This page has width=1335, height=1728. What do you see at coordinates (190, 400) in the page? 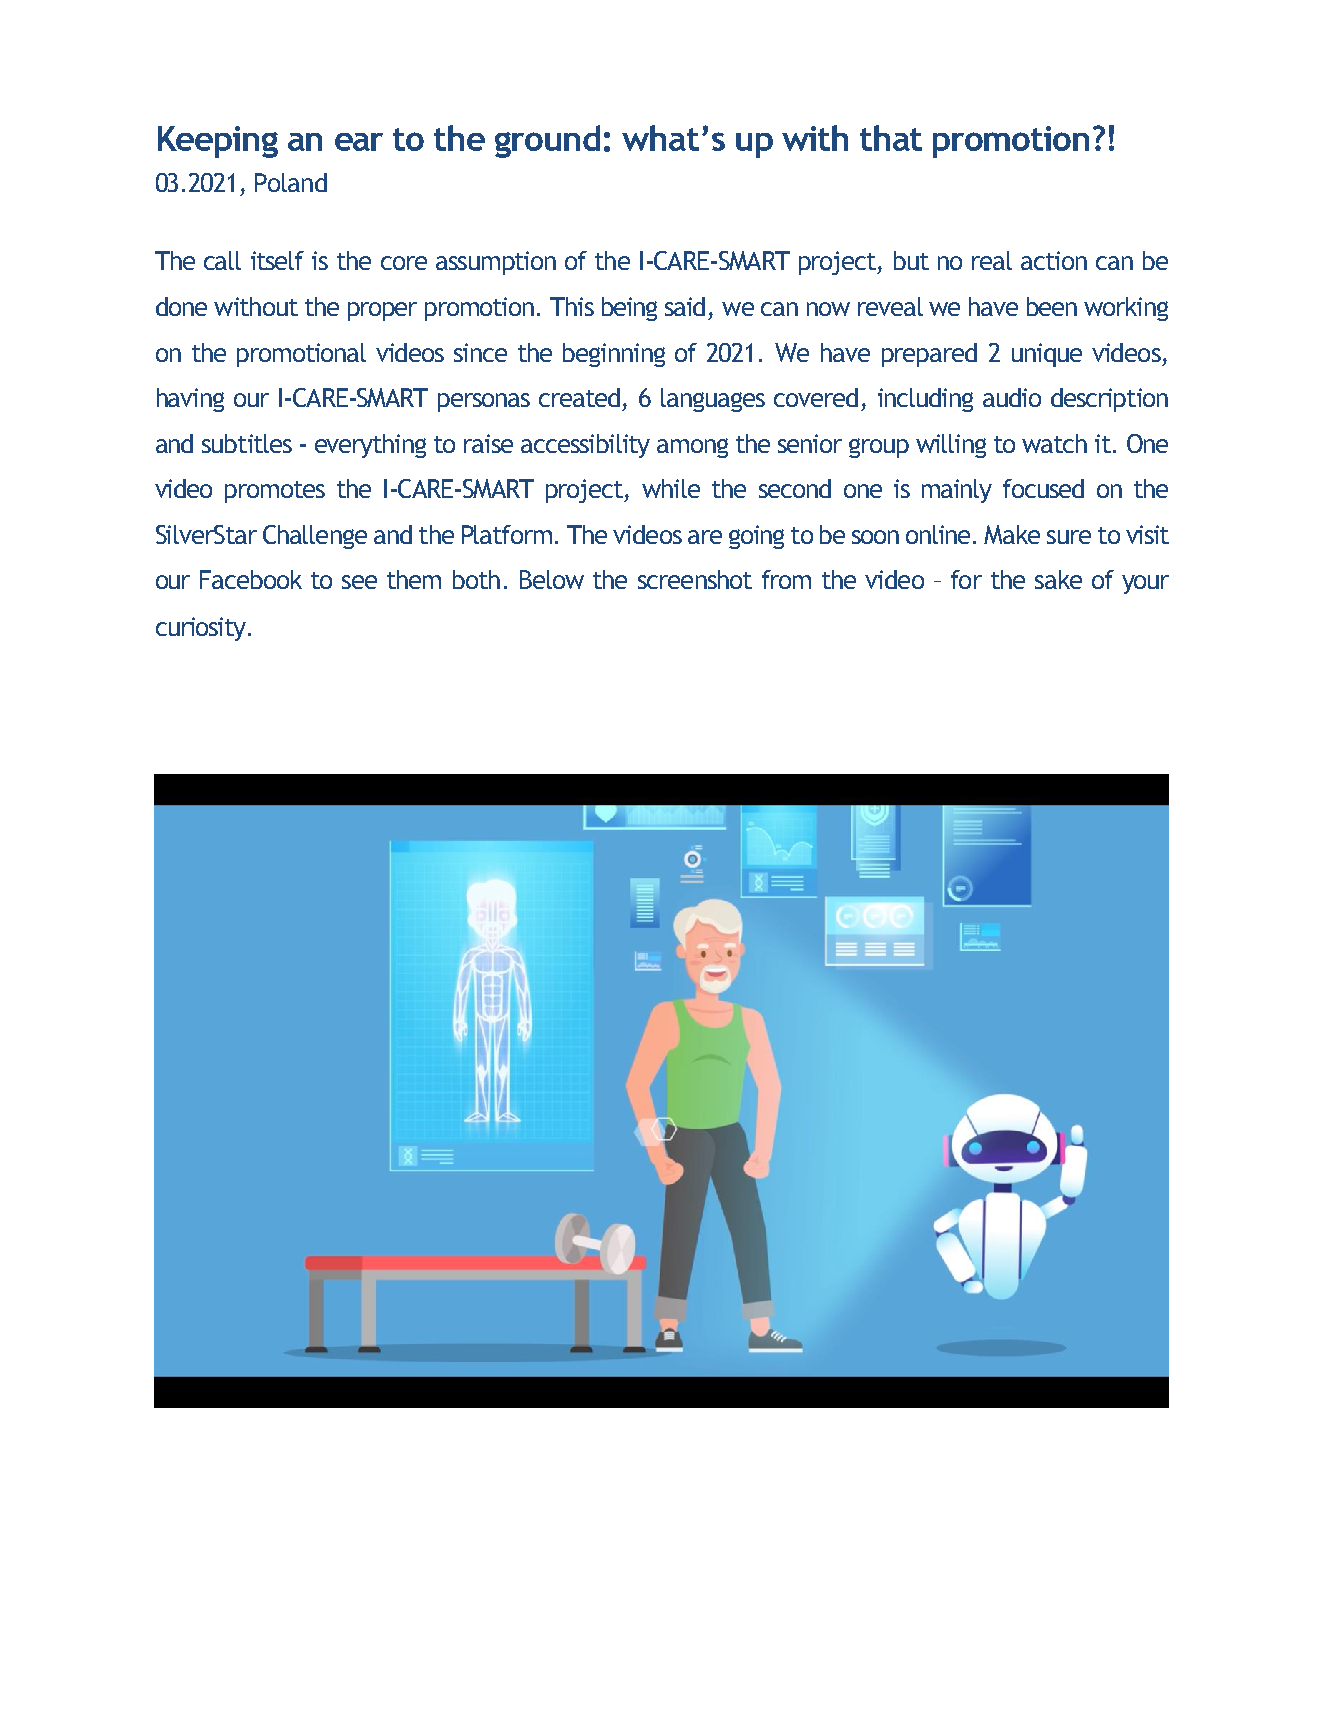
I see `having` at bounding box center [190, 400].
